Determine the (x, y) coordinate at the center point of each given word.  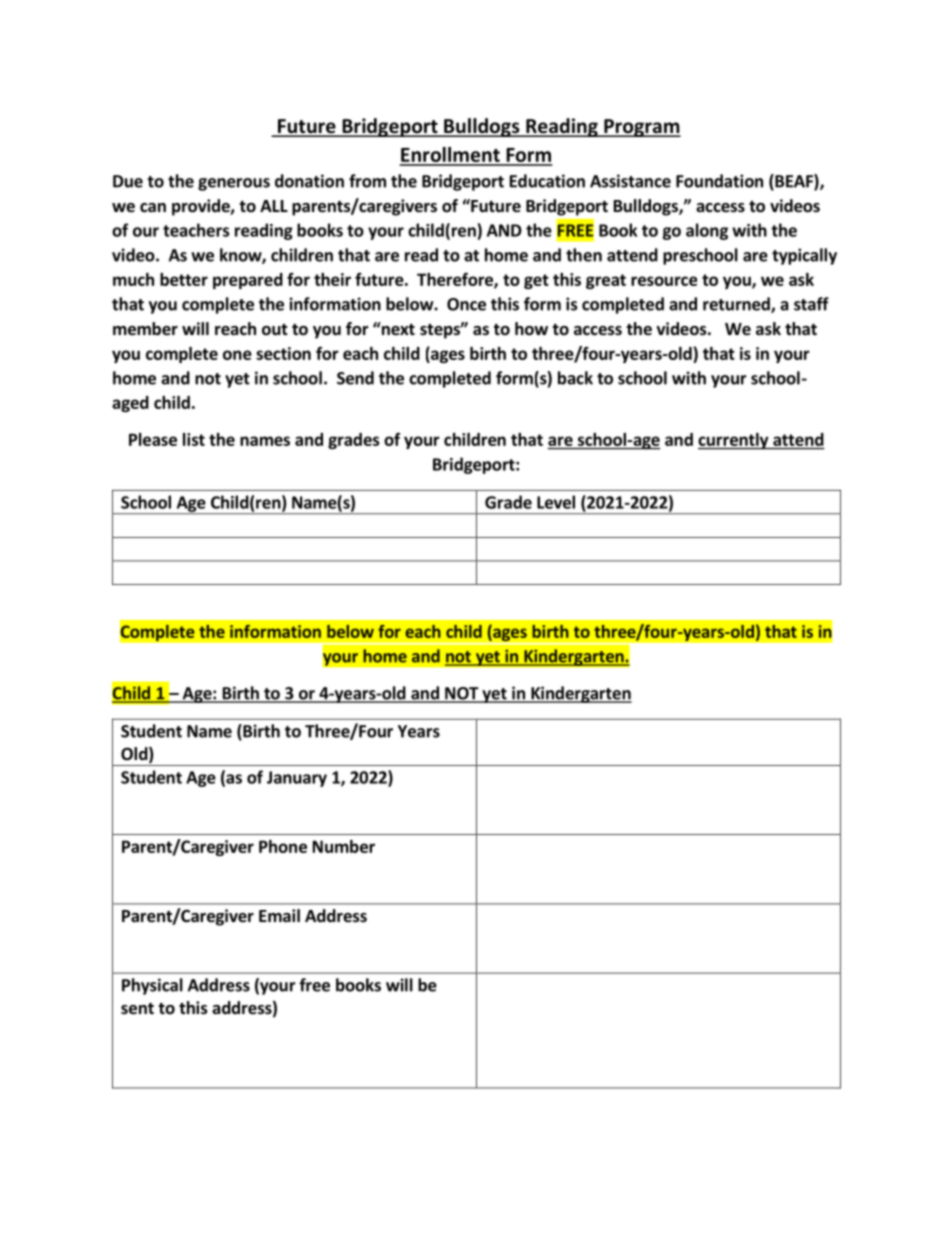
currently (734, 441)
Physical (152, 986)
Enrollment (450, 156)
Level (556, 502)
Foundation (719, 181)
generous (234, 184)
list (194, 439)
